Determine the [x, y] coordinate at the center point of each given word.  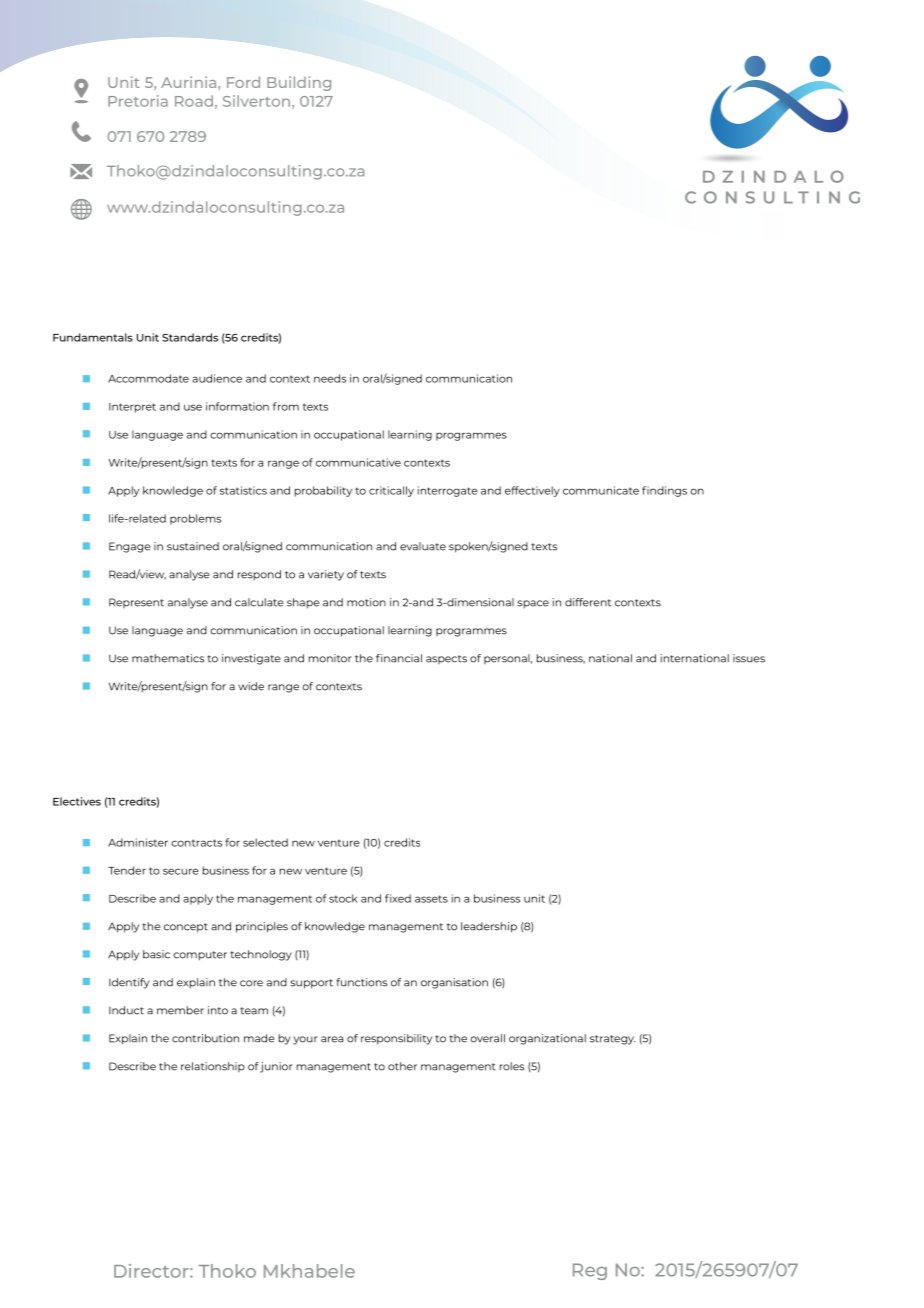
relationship [213, 1067]
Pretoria [138, 101]
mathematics [168, 658]
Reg [590, 1271]
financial [399, 658]
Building [299, 83]
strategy [612, 1040]
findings [664, 491]
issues [749, 658]
